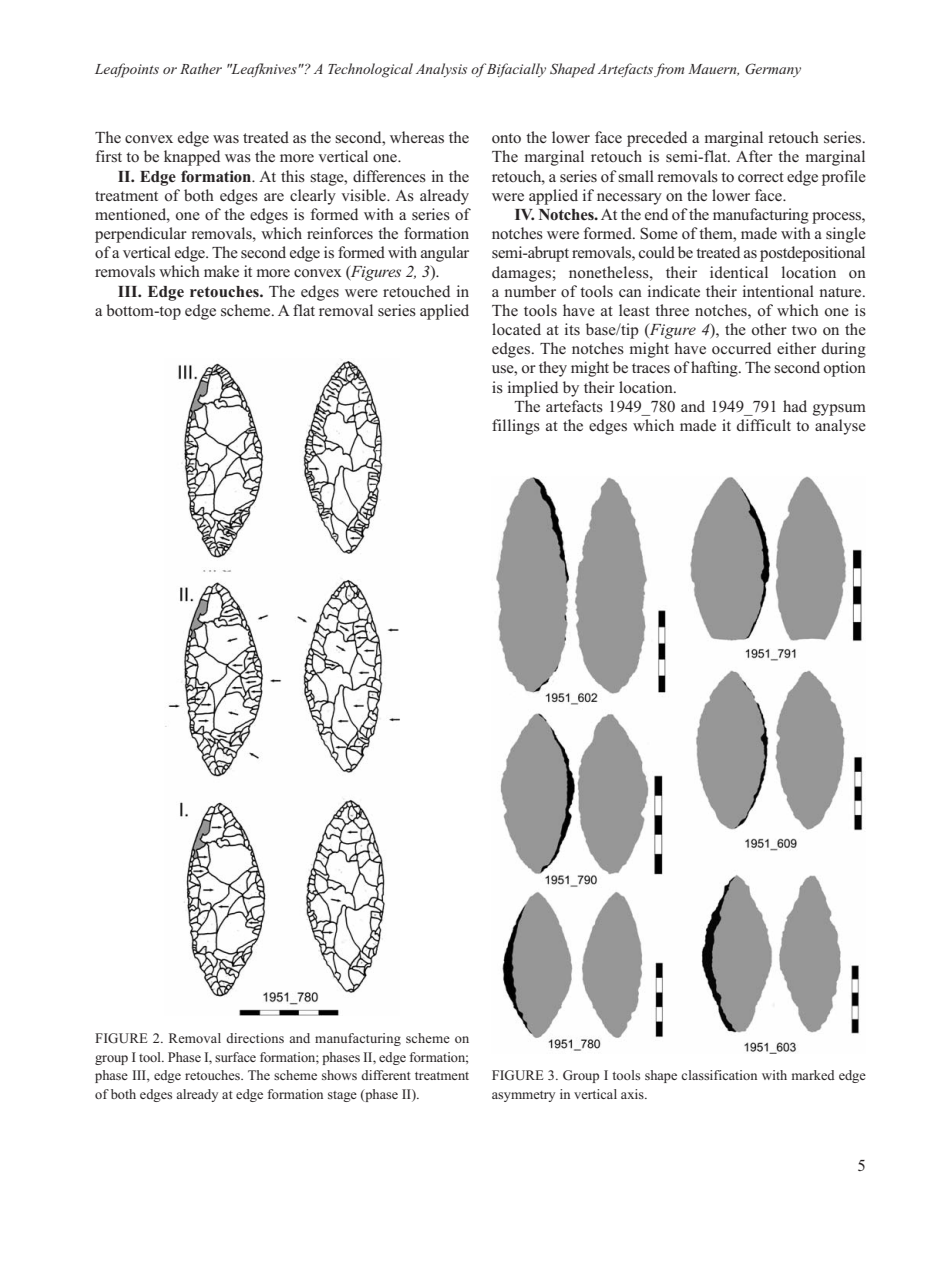 This document has width=952, height=1265. I want to click on Analysis, so click(441, 70).
